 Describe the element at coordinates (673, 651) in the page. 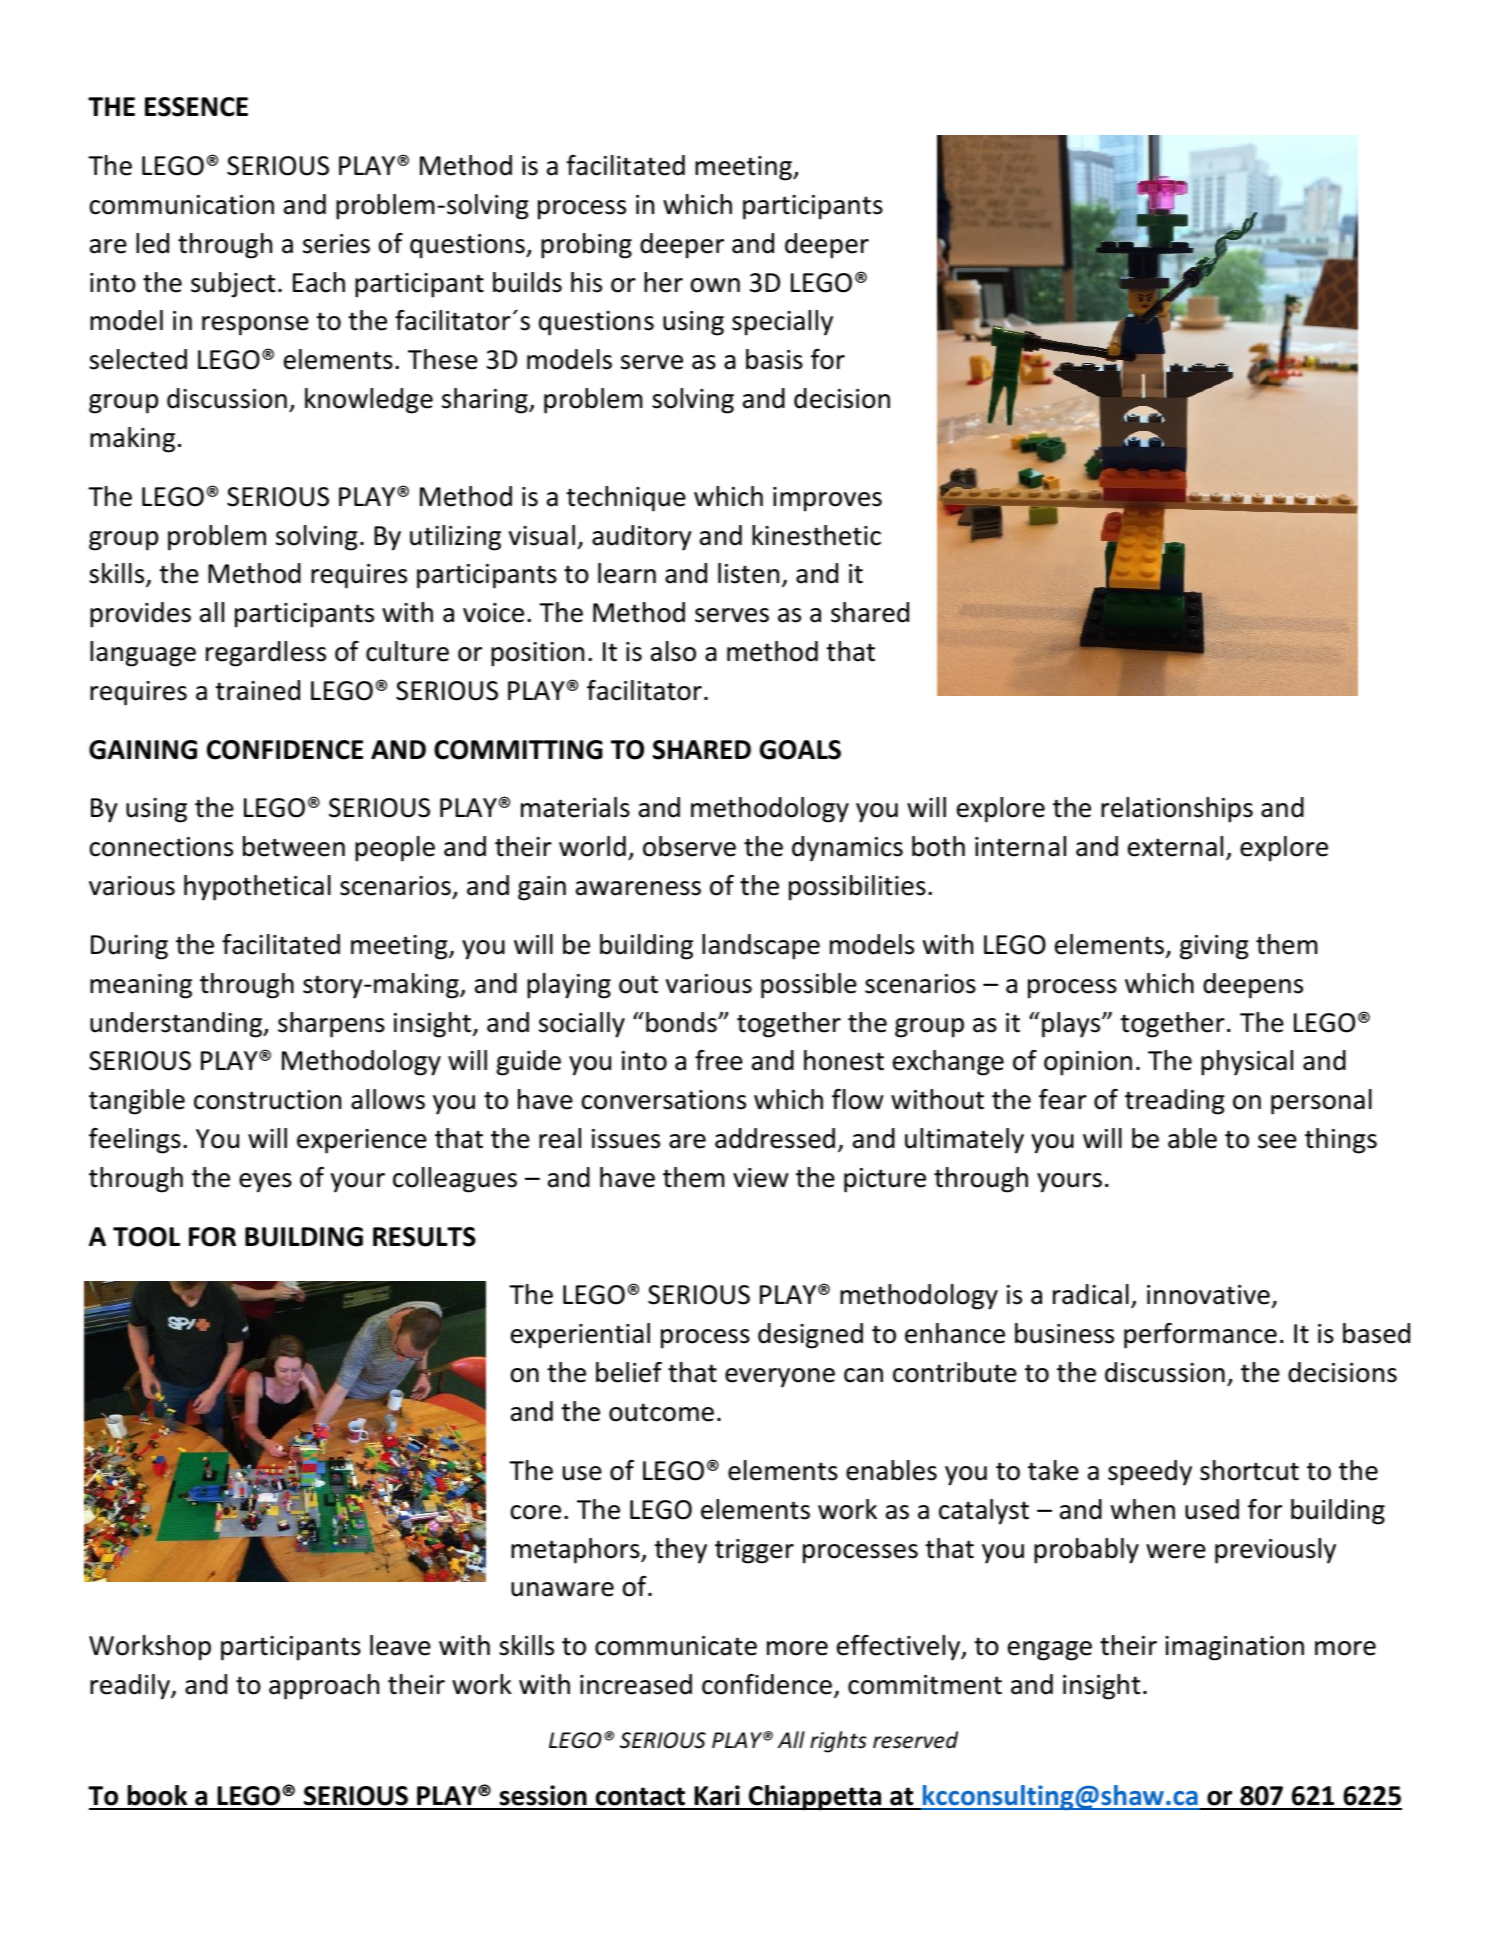

I see `also` at that location.
